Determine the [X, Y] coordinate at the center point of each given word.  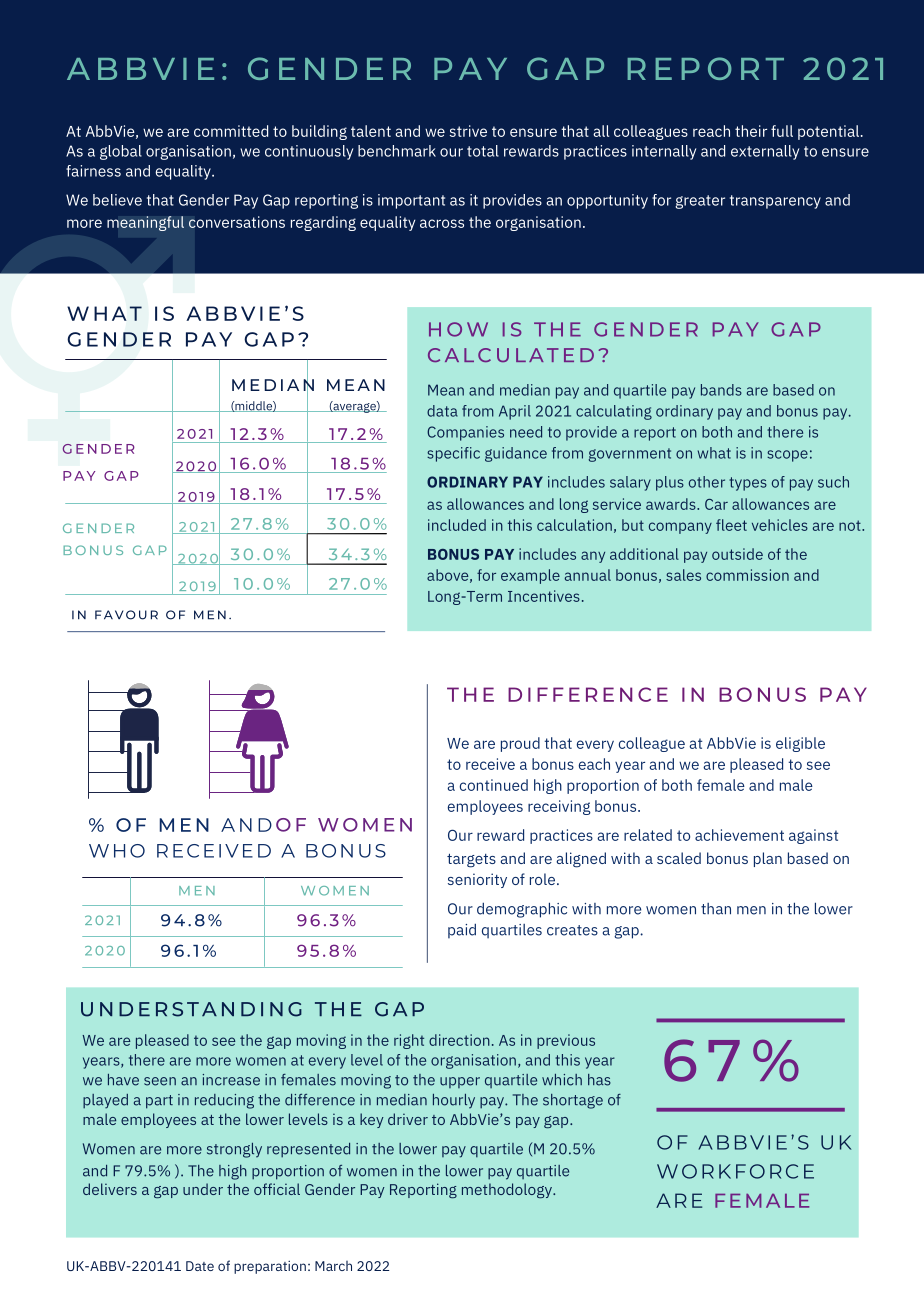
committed [231, 131]
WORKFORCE [735, 1171]
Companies [465, 433]
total [483, 151]
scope [787, 456]
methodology [508, 1190]
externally [765, 152]
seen [160, 1081]
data [442, 411]
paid [462, 931]
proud [520, 744]
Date [200, 1266]
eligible [800, 744]
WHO [117, 851]
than [716, 909]
